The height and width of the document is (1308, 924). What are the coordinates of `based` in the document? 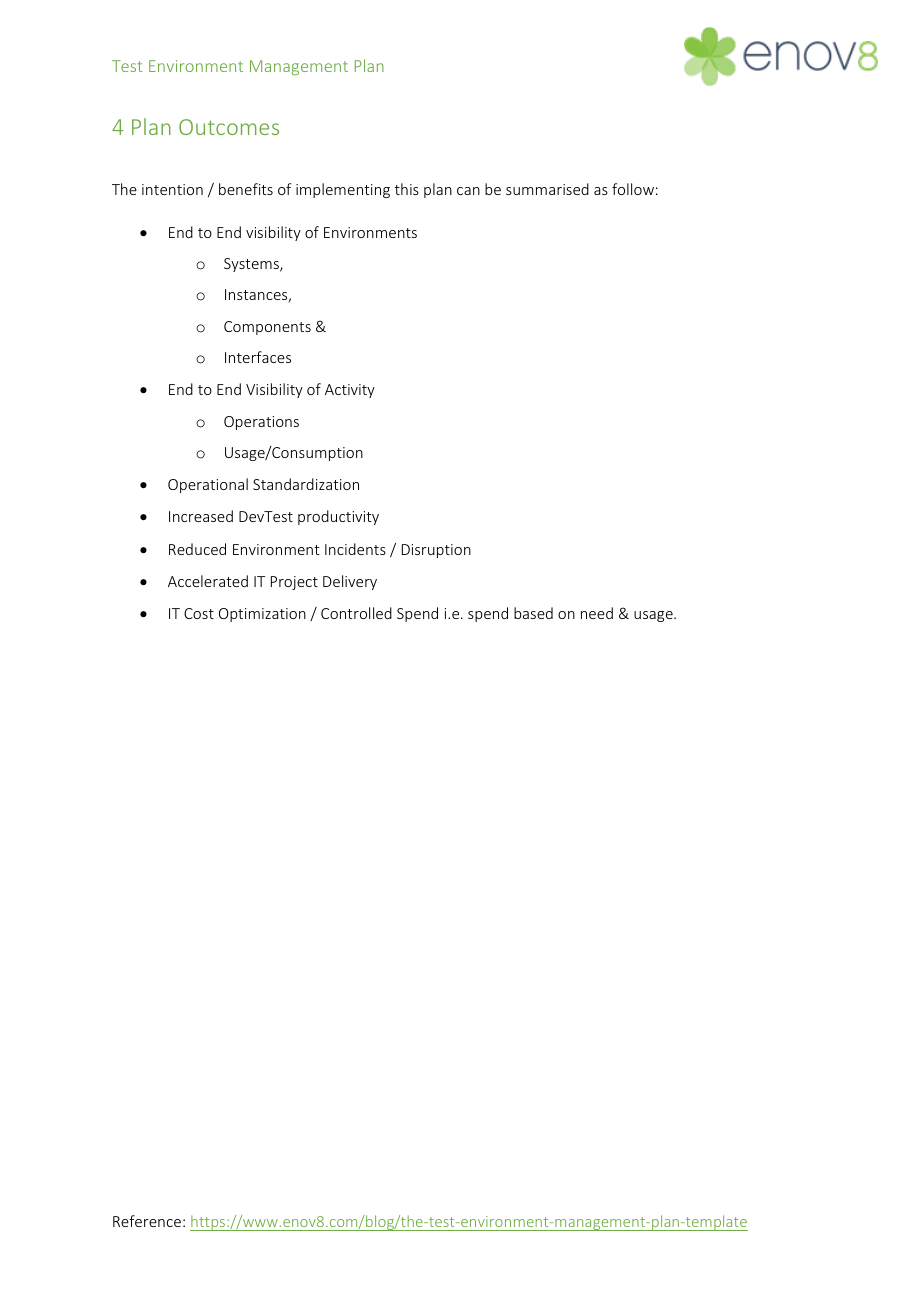 It's located at (533, 613).
